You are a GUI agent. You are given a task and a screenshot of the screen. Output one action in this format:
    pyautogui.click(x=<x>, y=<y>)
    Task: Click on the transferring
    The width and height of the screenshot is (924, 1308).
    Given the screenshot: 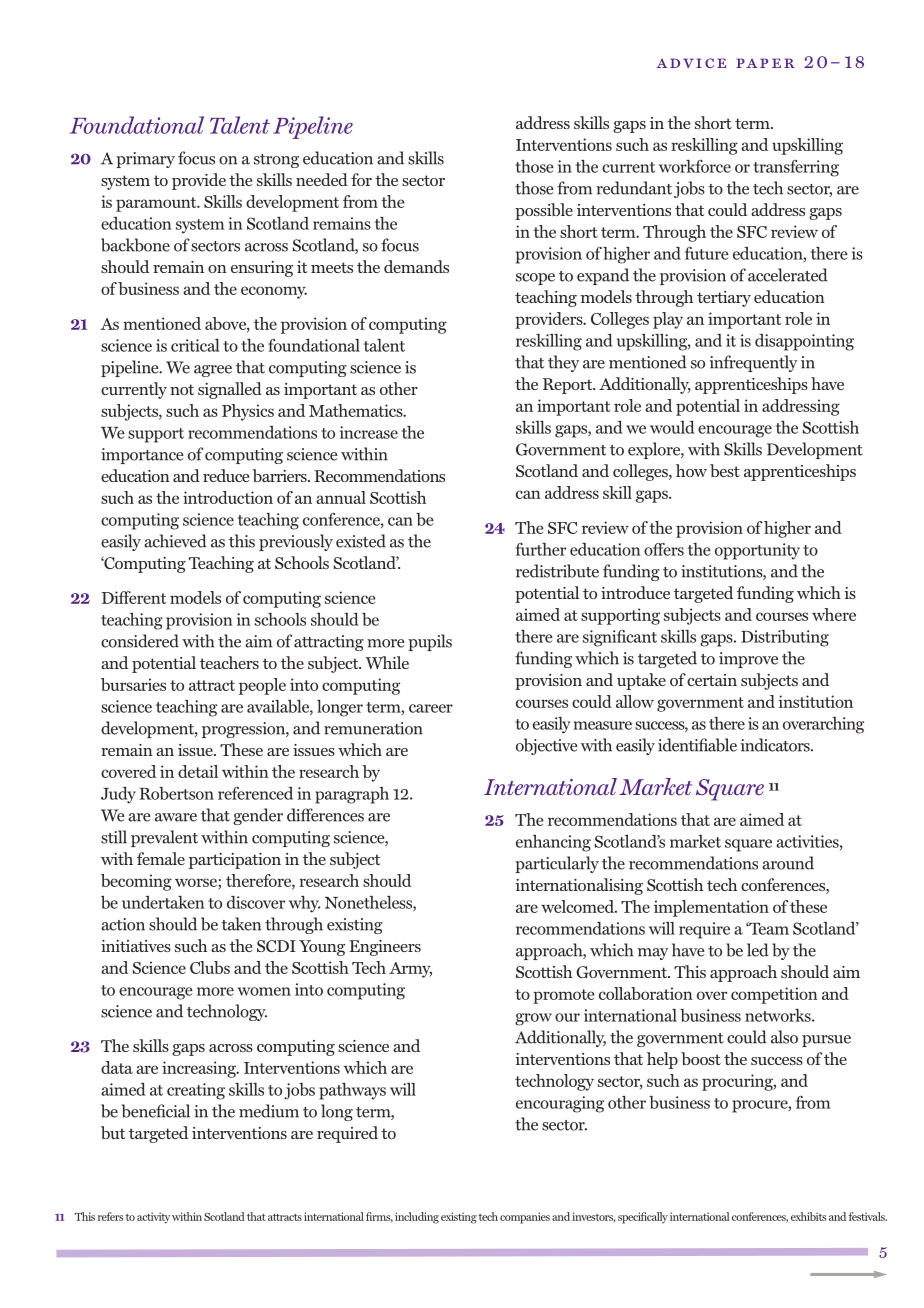 What is the action you would take?
    pyautogui.click(x=796, y=168)
